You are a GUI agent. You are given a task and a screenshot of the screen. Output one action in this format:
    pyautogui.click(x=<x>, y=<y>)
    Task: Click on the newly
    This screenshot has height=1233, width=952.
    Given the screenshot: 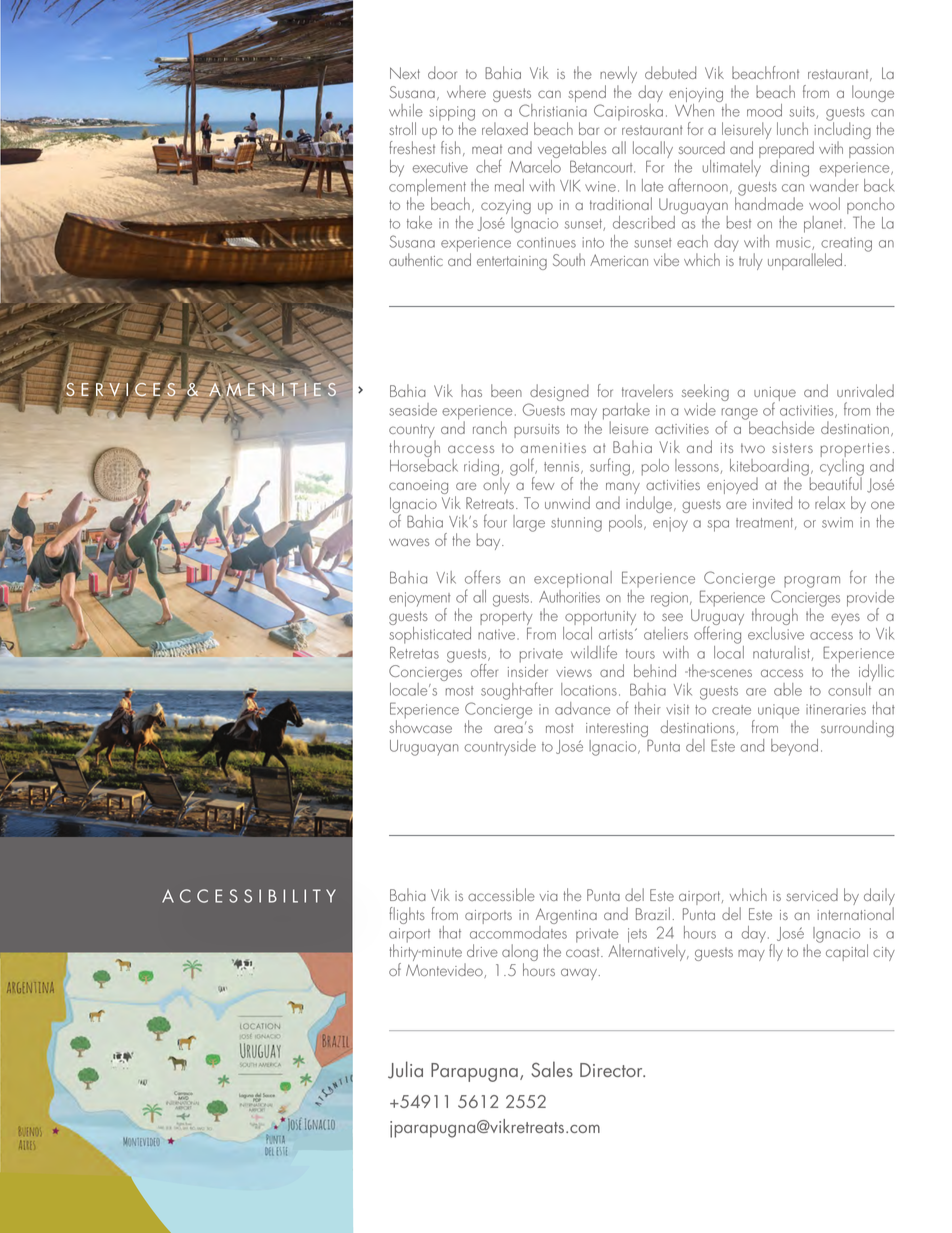 What is the action you would take?
    pyautogui.click(x=618, y=76)
